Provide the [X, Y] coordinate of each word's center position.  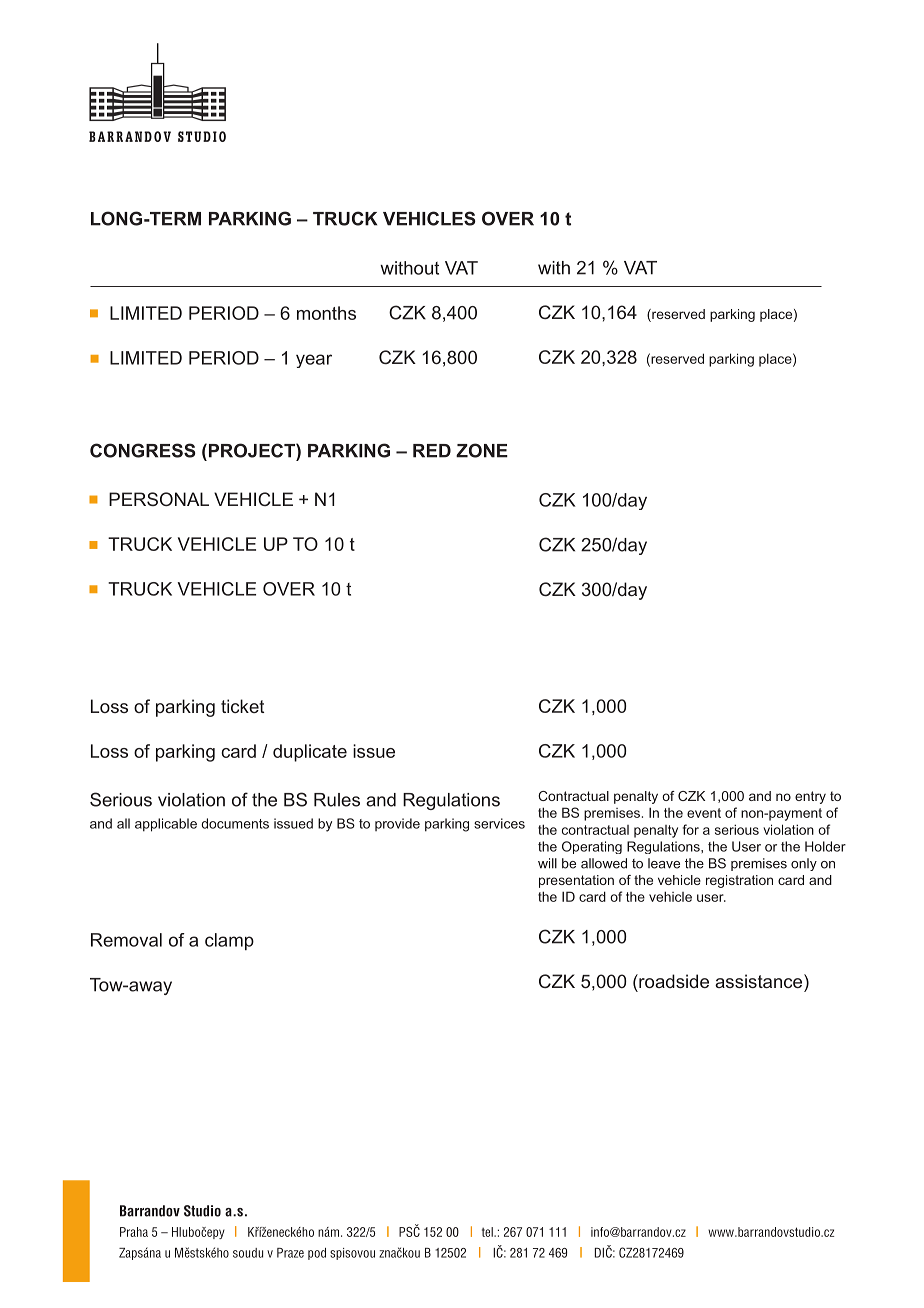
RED [432, 451]
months [326, 313]
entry [810, 797]
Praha [134, 1232]
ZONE [482, 450]
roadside [673, 981]
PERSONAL [159, 499]
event [704, 813]
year [314, 361]
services [499, 823]
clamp [229, 941]
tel [488, 1232]
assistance [760, 981]
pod [317, 1254]
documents [235, 823]
